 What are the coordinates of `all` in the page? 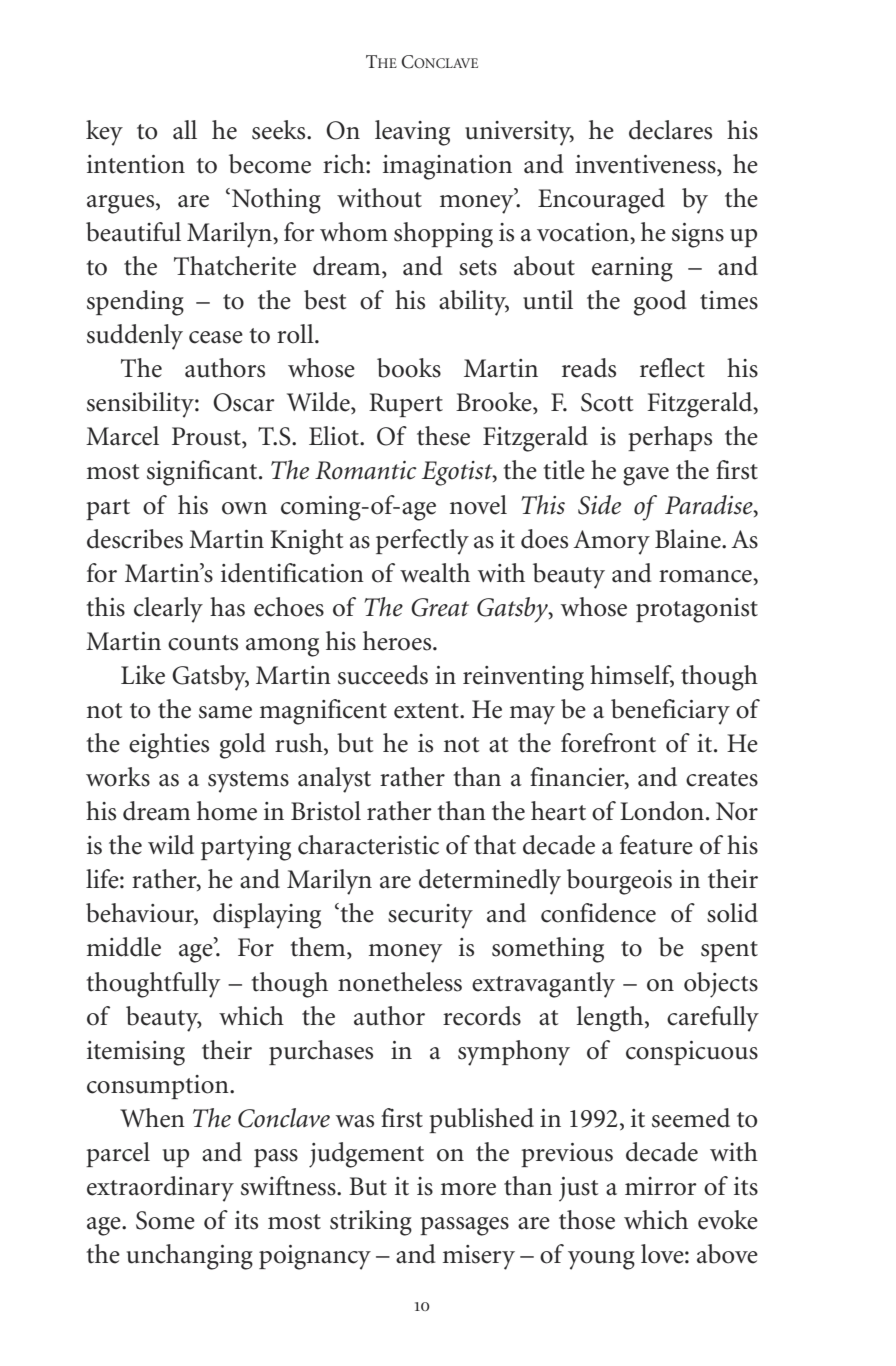 It's located at (185, 130).
